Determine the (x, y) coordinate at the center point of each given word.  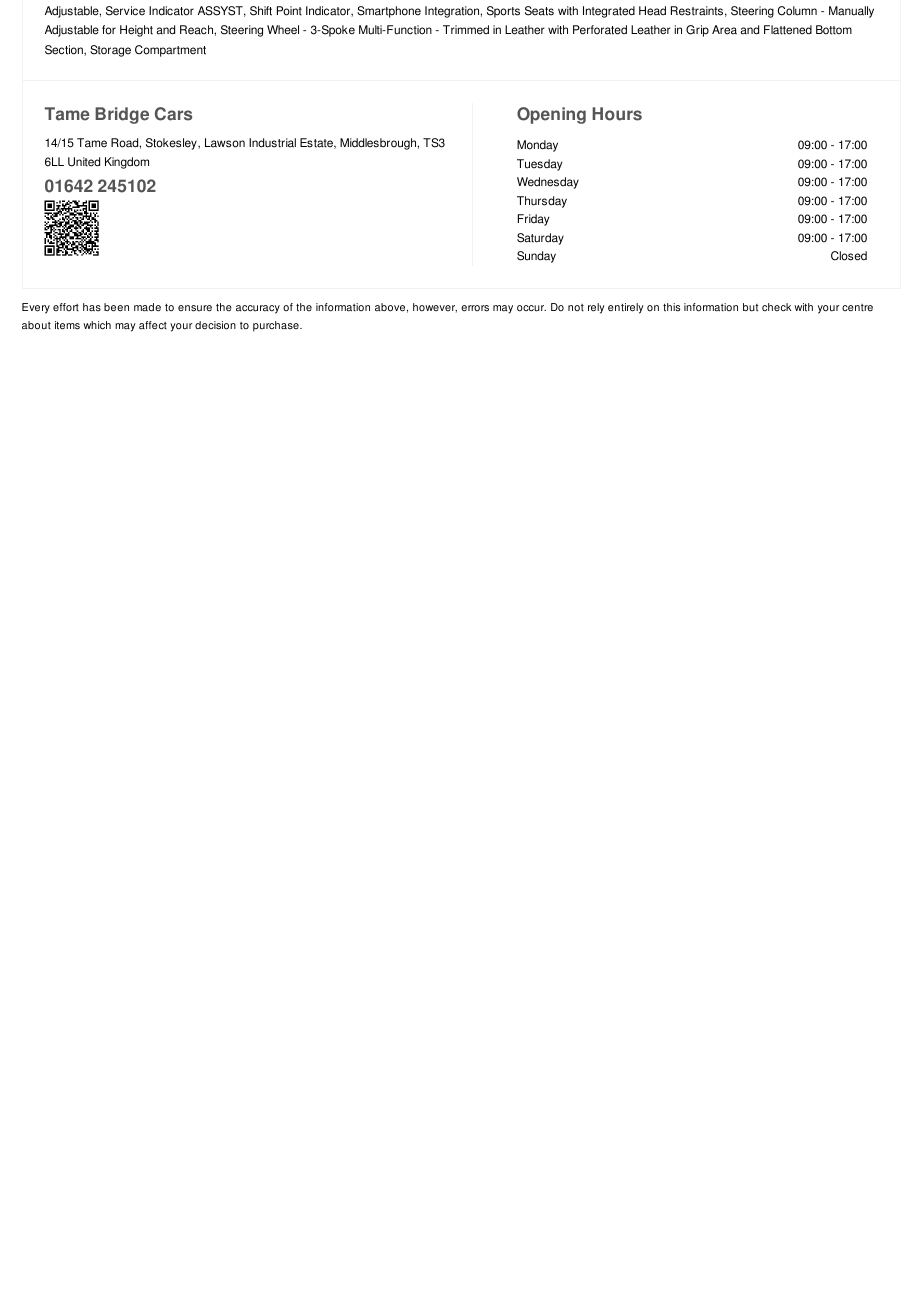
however (435, 308)
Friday (533, 220)
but (750, 307)
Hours (617, 114)
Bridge (122, 115)
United (84, 162)
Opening (551, 115)
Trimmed (466, 30)
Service (125, 11)
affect (153, 325)
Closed (849, 256)
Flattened (788, 30)
